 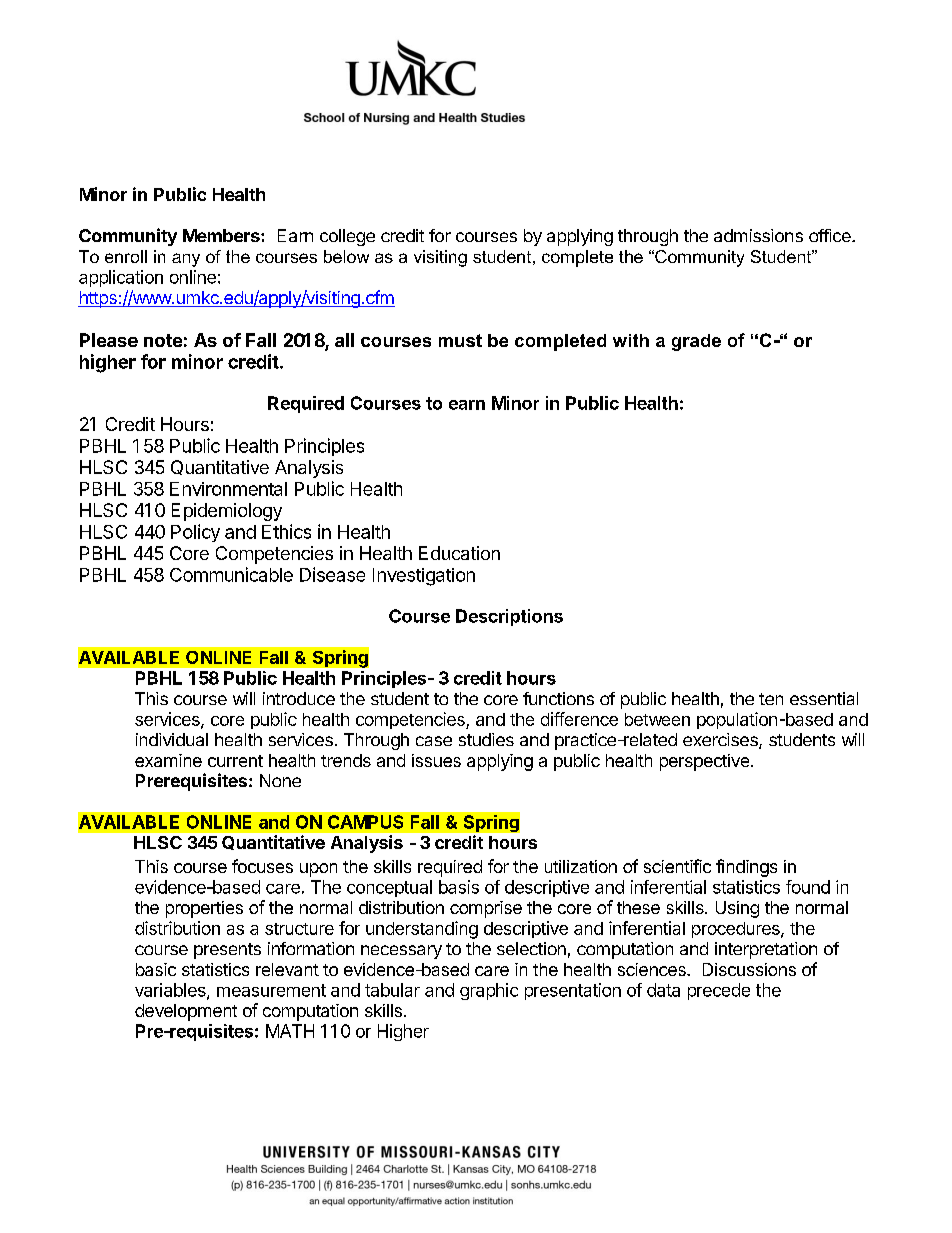 I want to click on development, so click(x=186, y=1012).
